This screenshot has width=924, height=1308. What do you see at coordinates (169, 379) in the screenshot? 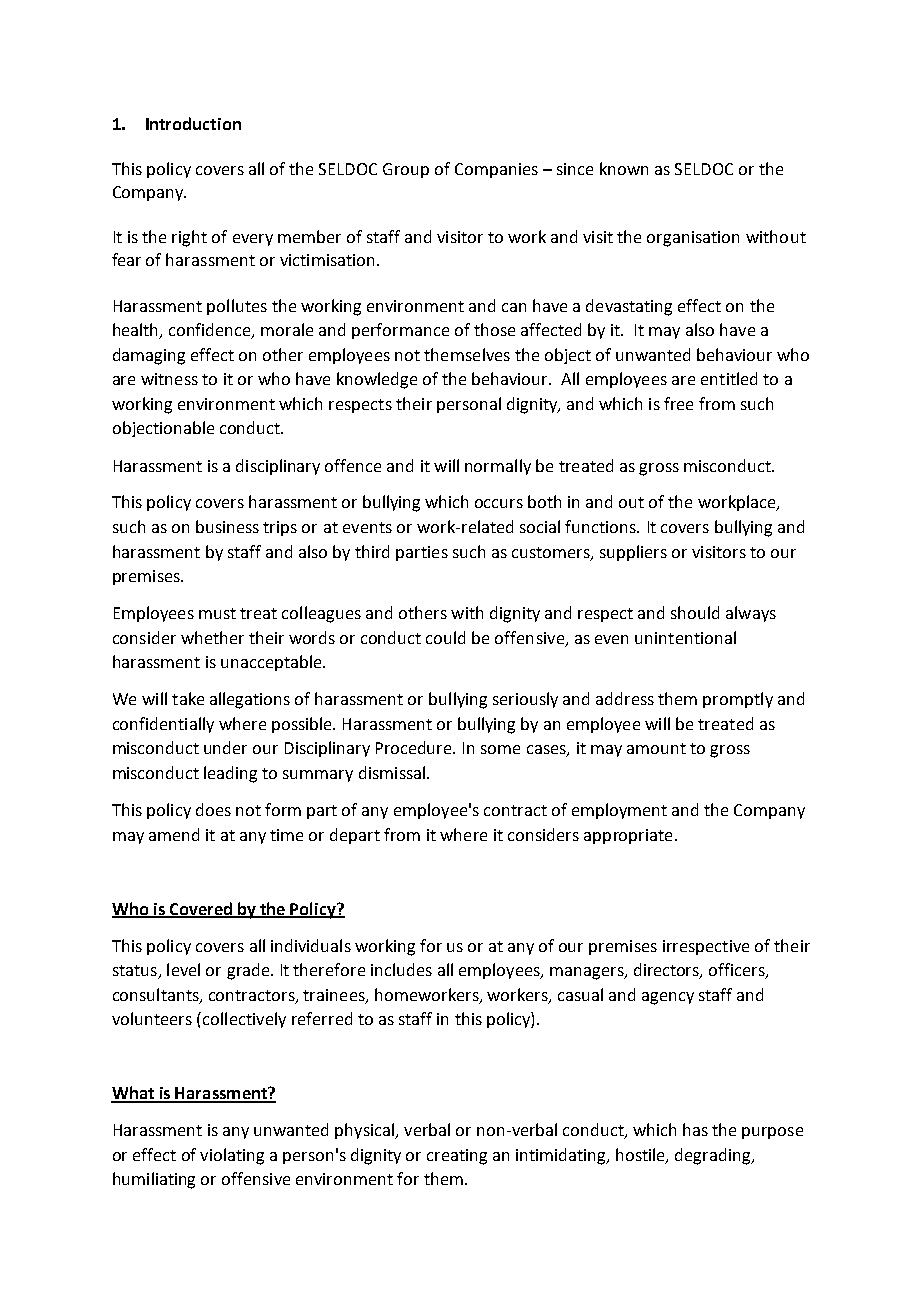
I see `witness` at bounding box center [169, 379].
